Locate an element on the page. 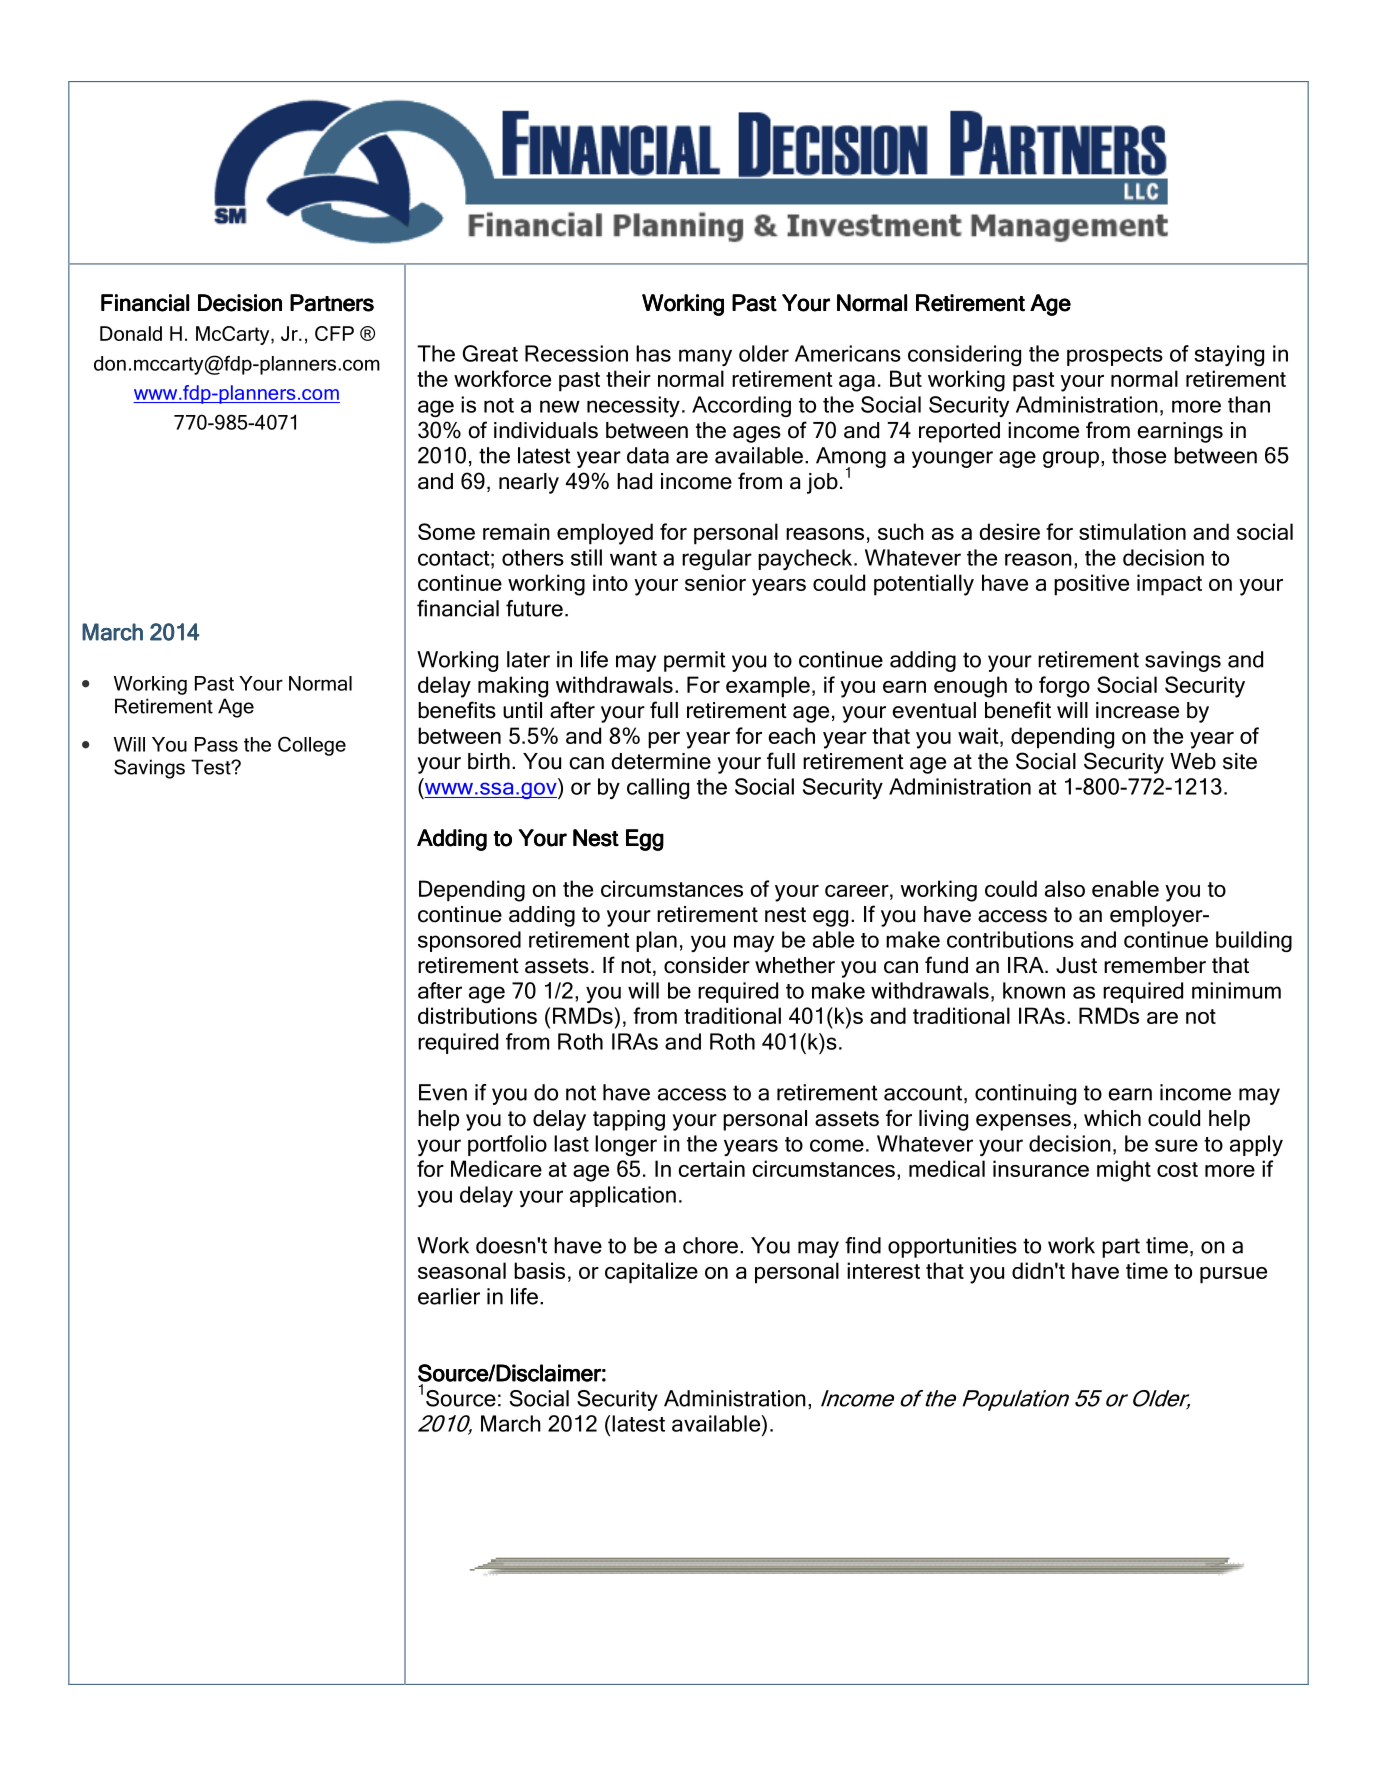 This document has width=1377, height=1783. positive is located at coordinates (1091, 585).
